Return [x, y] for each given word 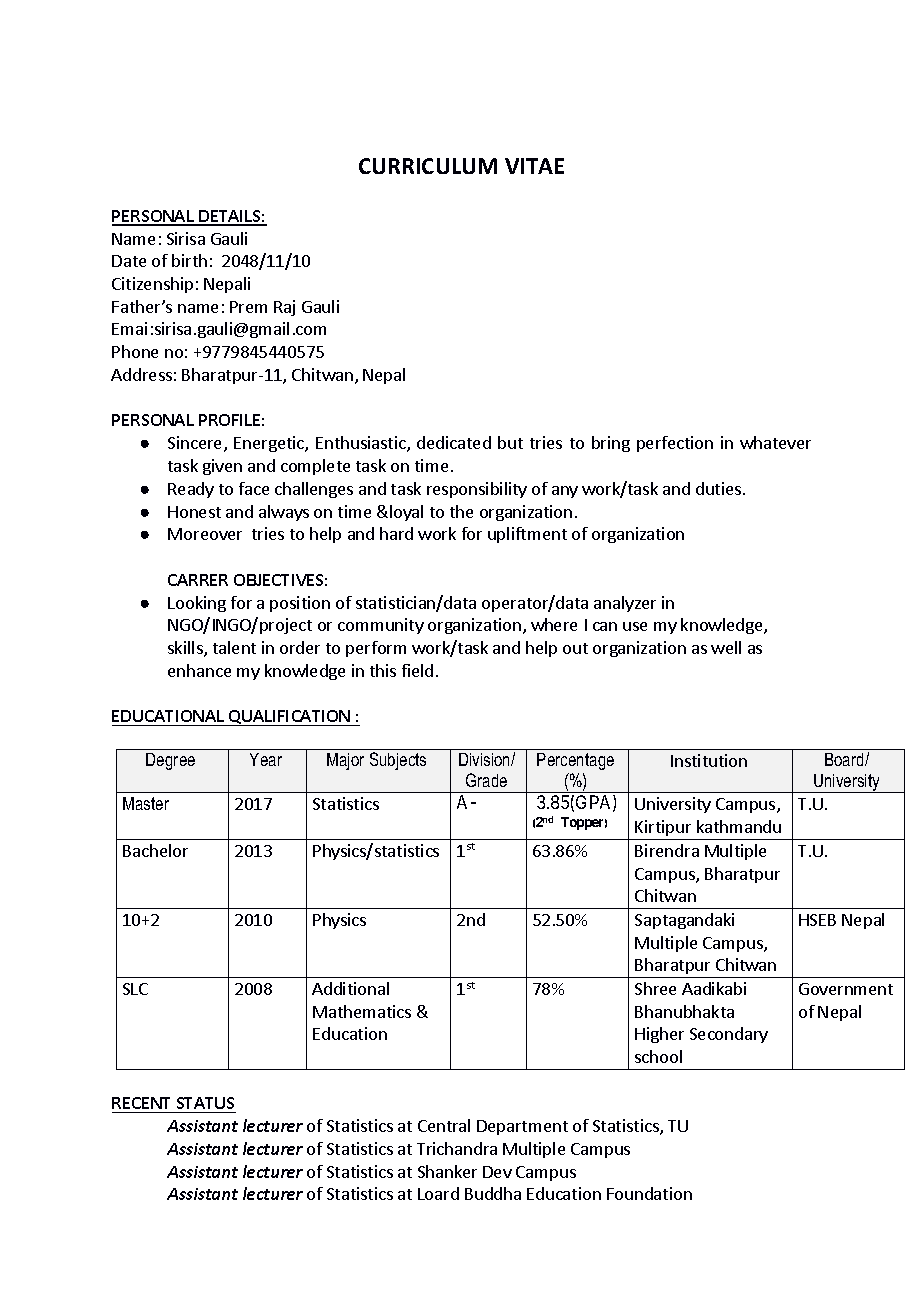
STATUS [205, 1105]
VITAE [534, 166]
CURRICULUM [428, 166]
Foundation [649, 1193]
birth [189, 260]
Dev [497, 1172]
